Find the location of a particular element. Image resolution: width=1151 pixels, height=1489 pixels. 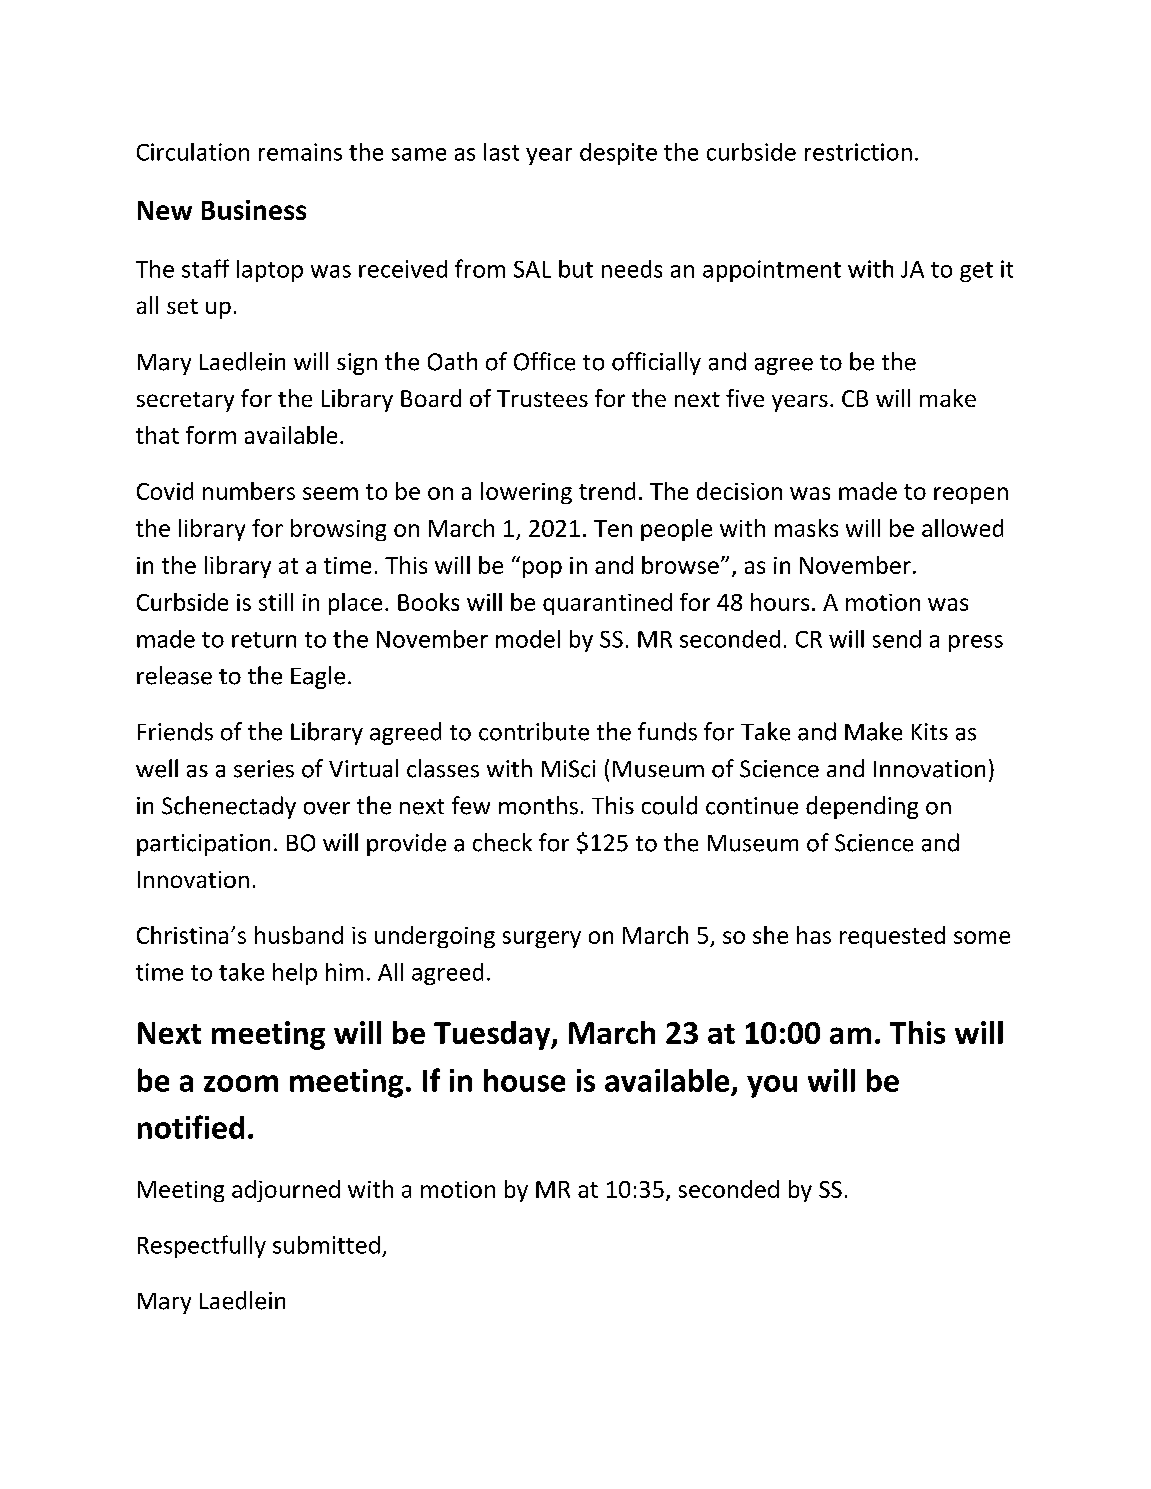

Business is located at coordinates (254, 210).
